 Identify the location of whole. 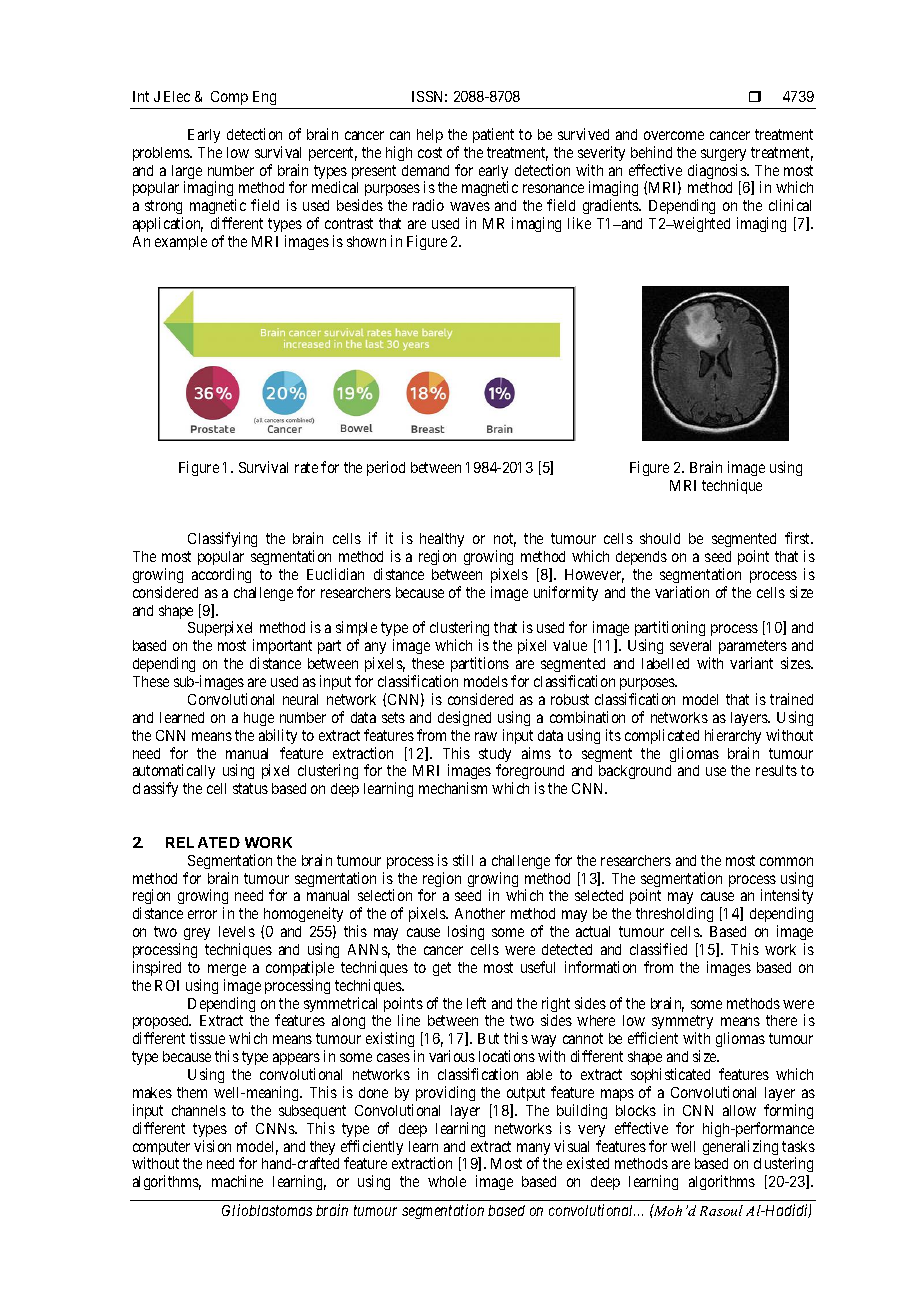
(447, 1181).
